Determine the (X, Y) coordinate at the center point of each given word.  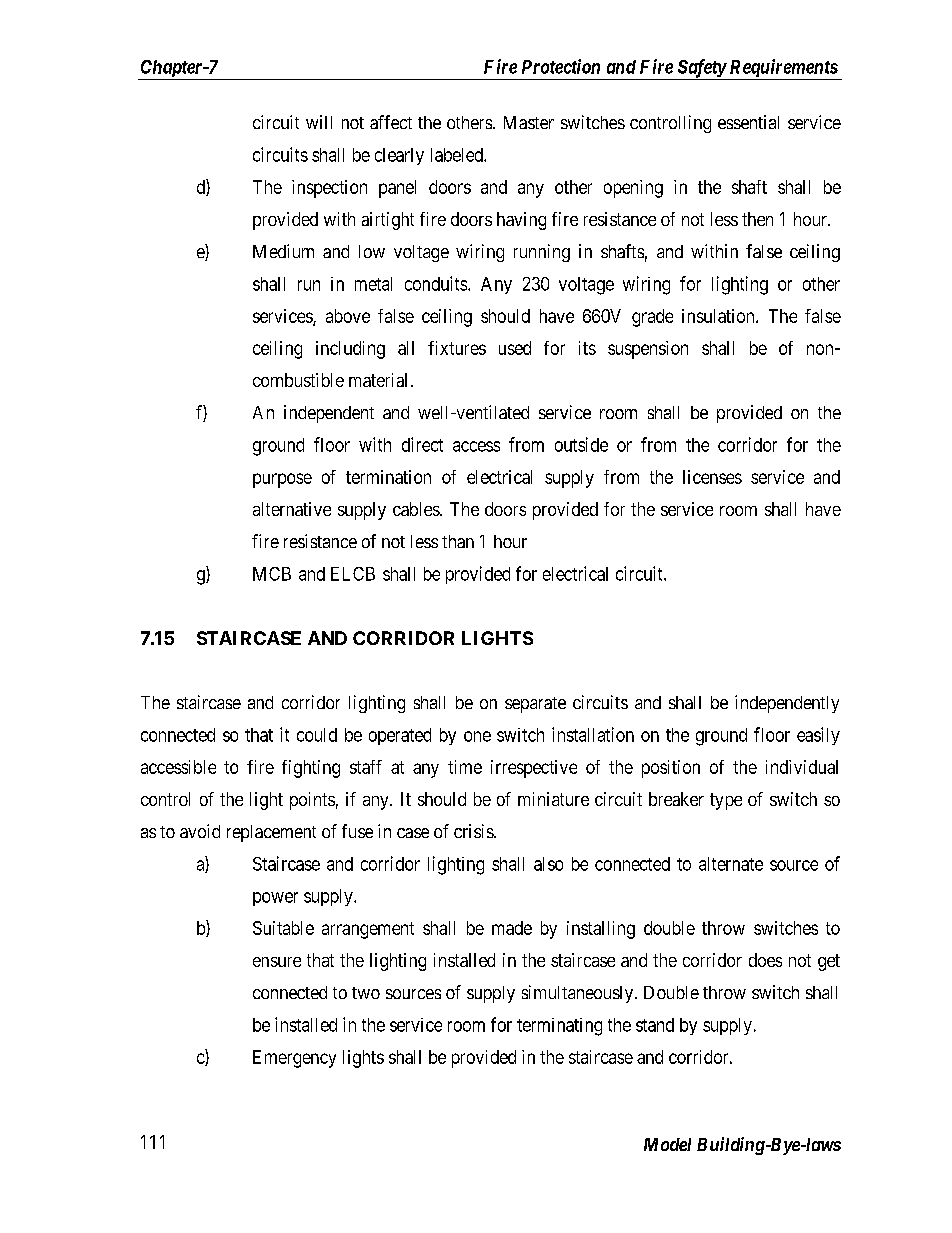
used (515, 348)
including (350, 350)
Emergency (294, 1059)
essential (748, 122)
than (458, 541)
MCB (272, 574)
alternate (731, 864)
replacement (271, 833)
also (548, 864)
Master (529, 122)
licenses (712, 477)
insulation (719, 316)
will (319, 122)
